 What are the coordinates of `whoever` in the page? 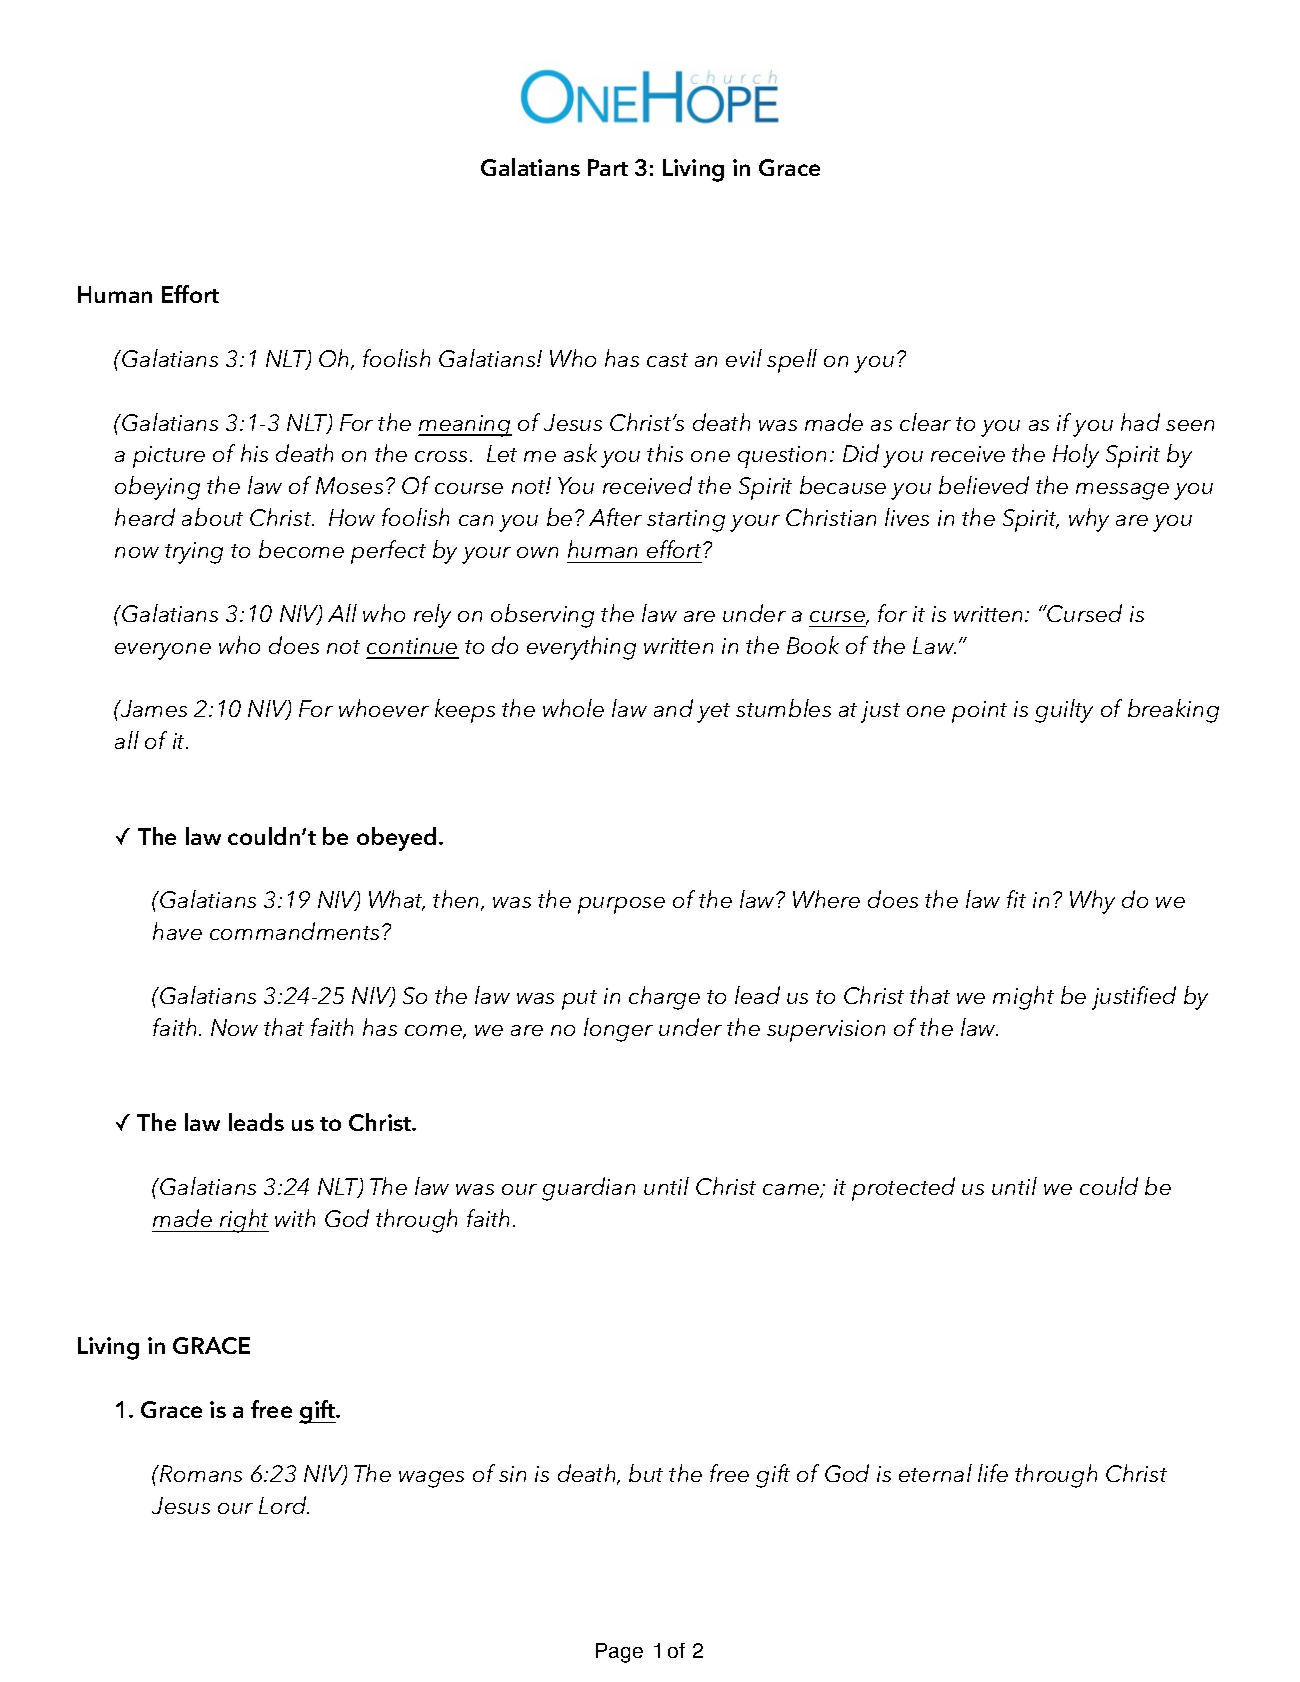 It's located at (384, 708).
